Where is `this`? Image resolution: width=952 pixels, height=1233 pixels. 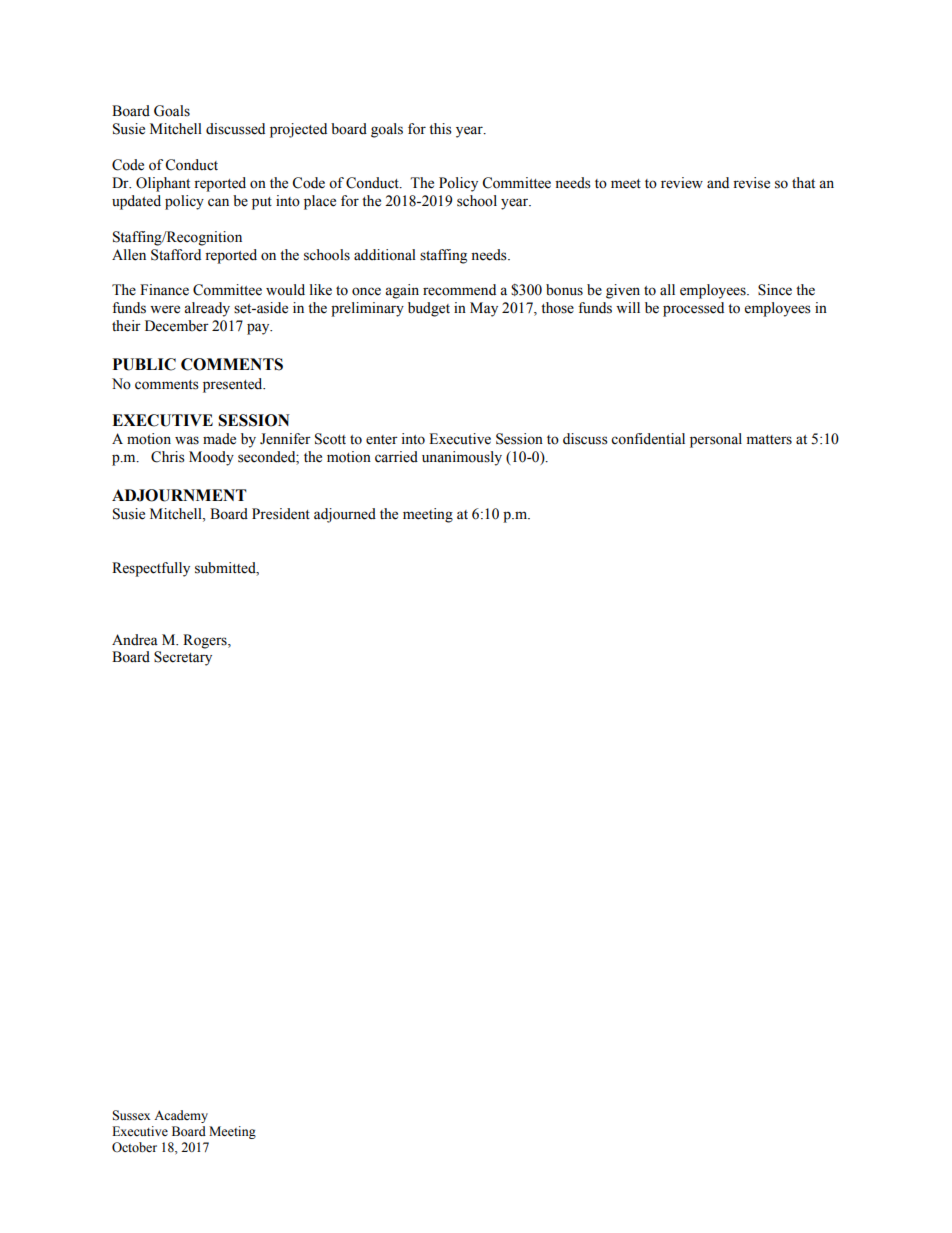
this is located at coordinates (440, 129).
